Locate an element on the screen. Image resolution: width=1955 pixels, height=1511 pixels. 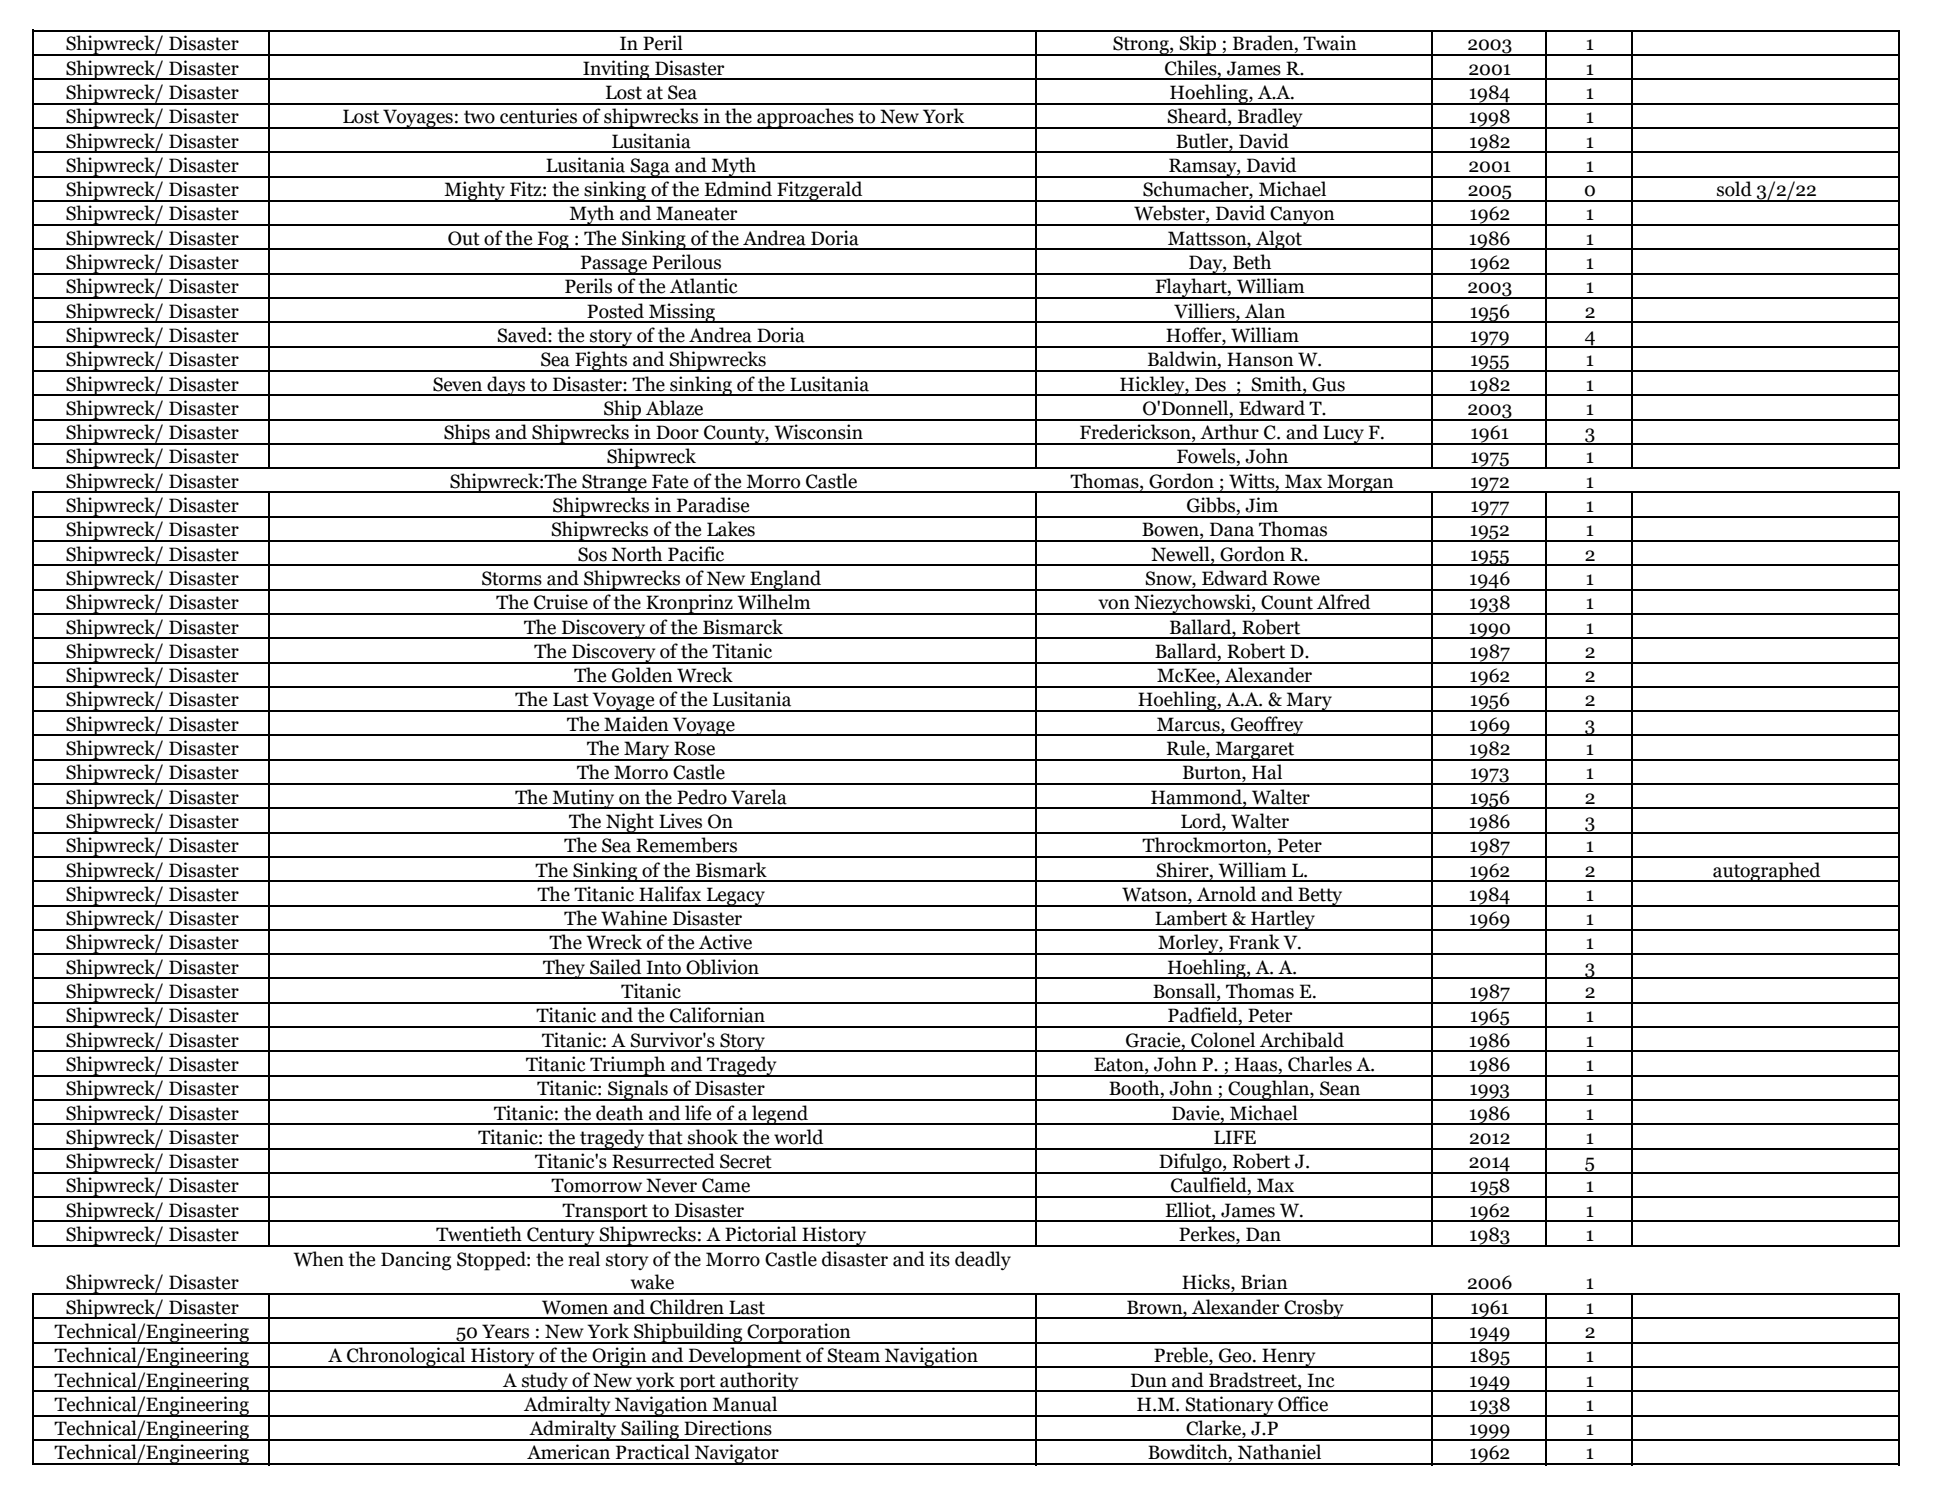
Mutiny is located at coordinates (583, 799).
